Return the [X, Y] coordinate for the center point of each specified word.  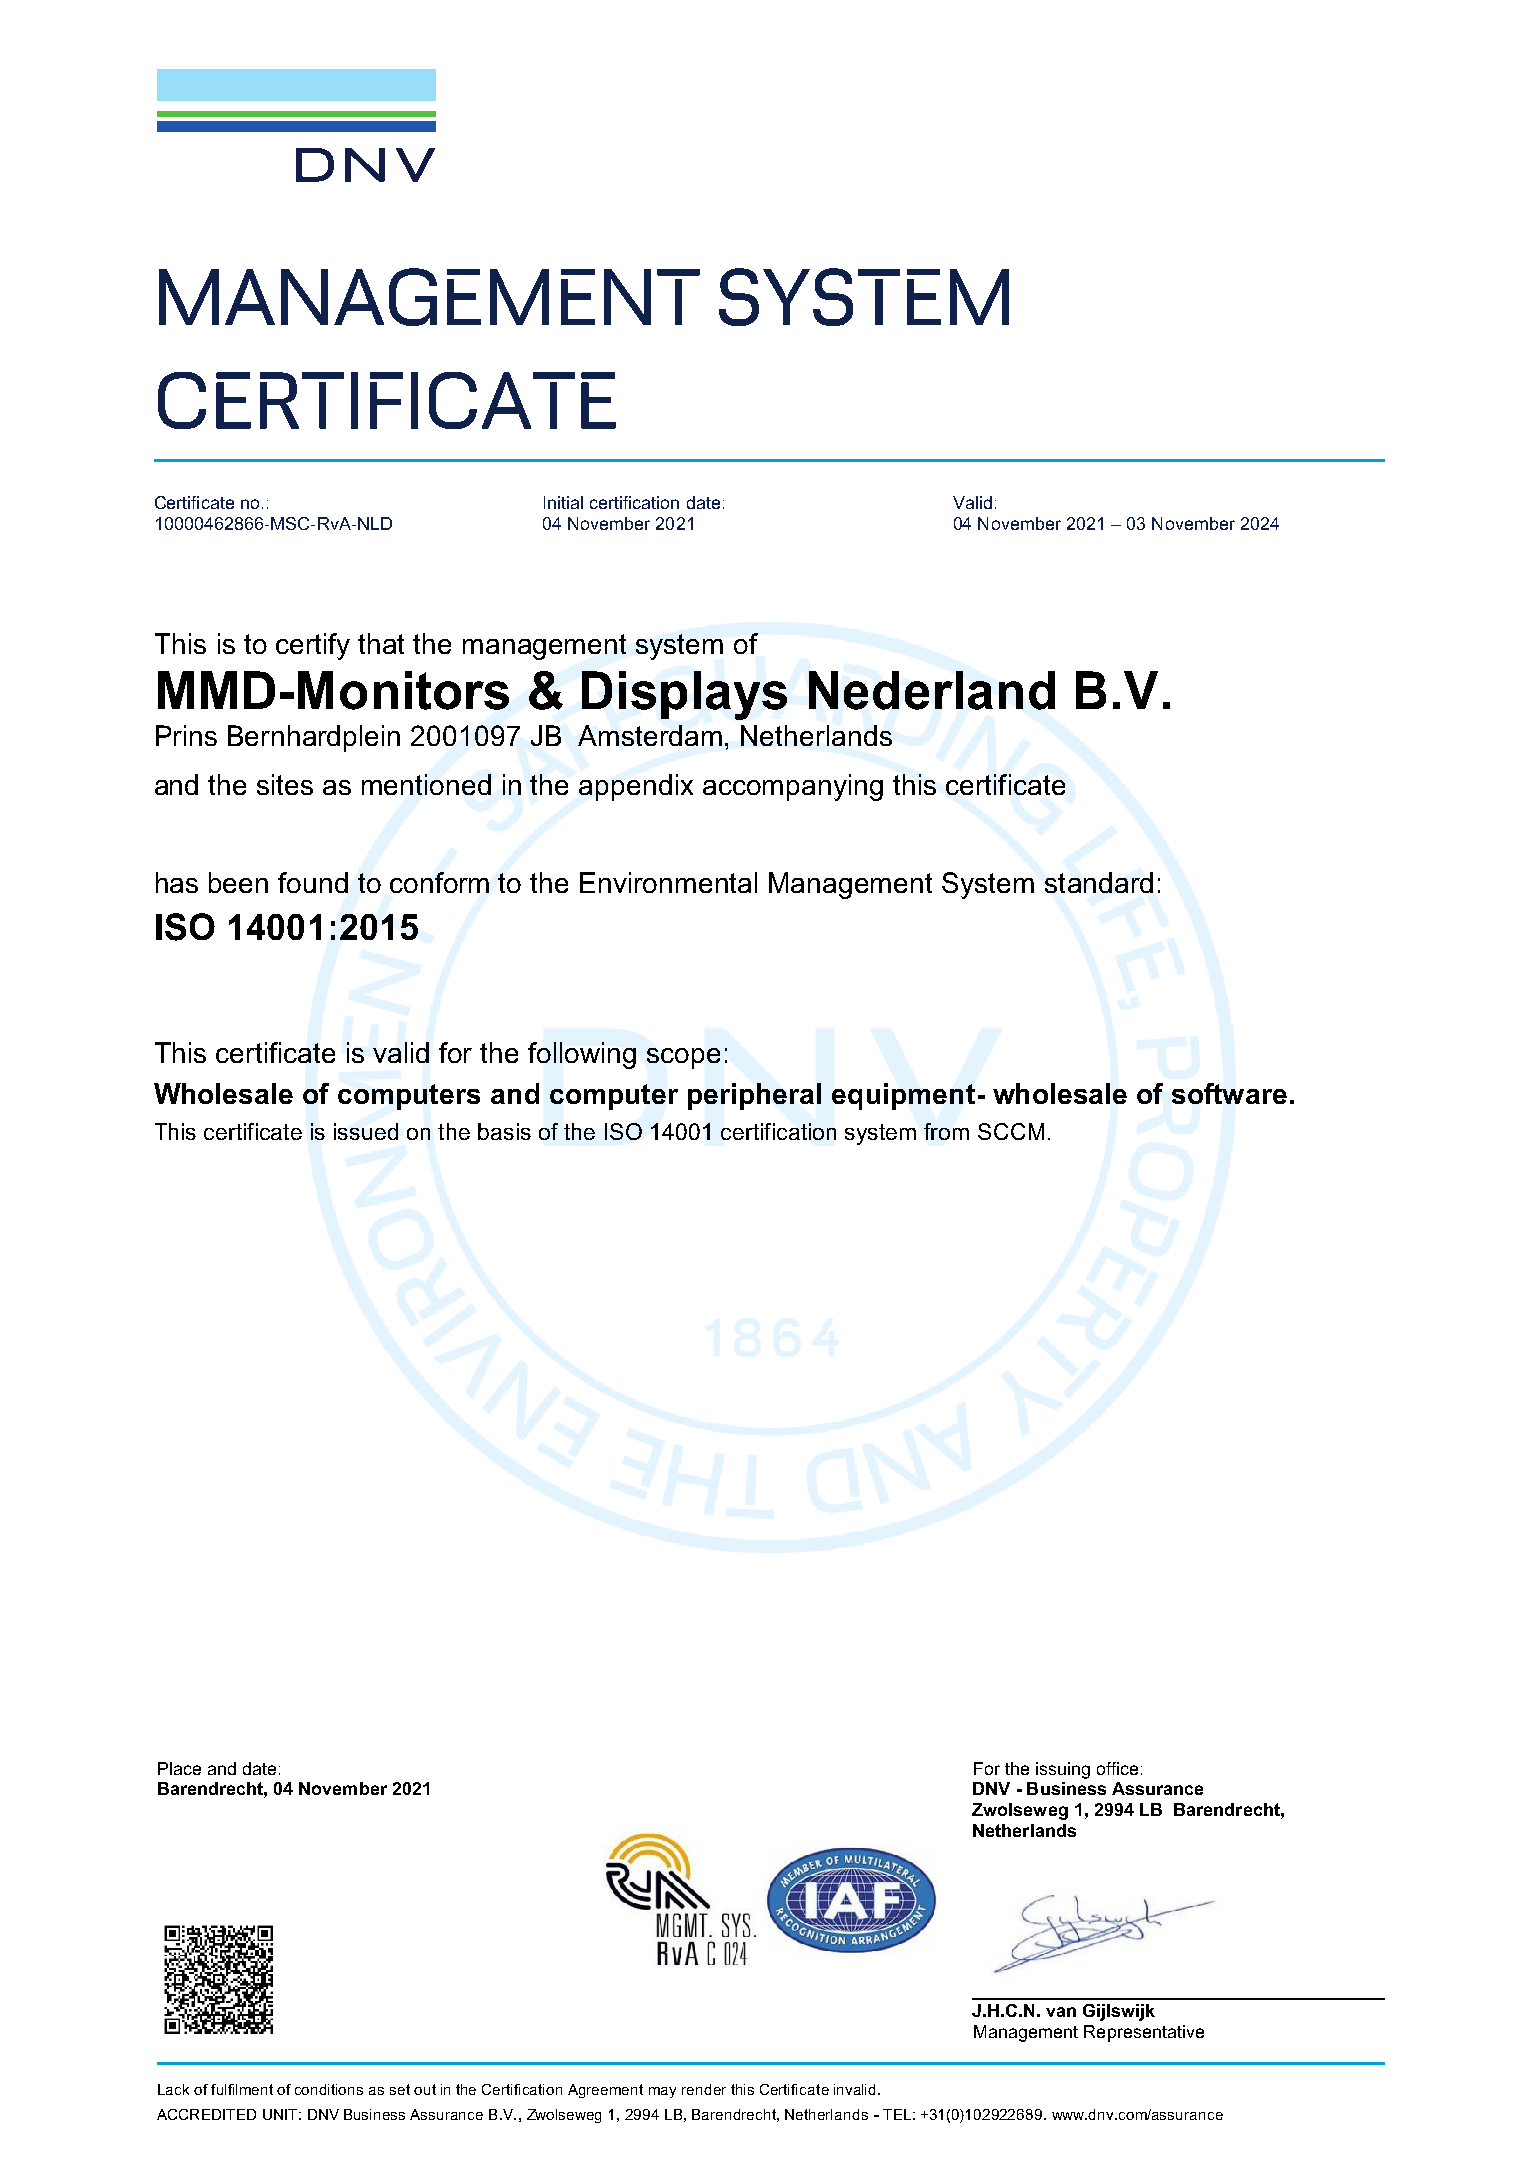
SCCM [1011, 1131]
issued [366, 1131]
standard [1099, 882]
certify [313, 646]
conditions [329, 2089]
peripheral [754, 1096]
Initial [563, 502]
